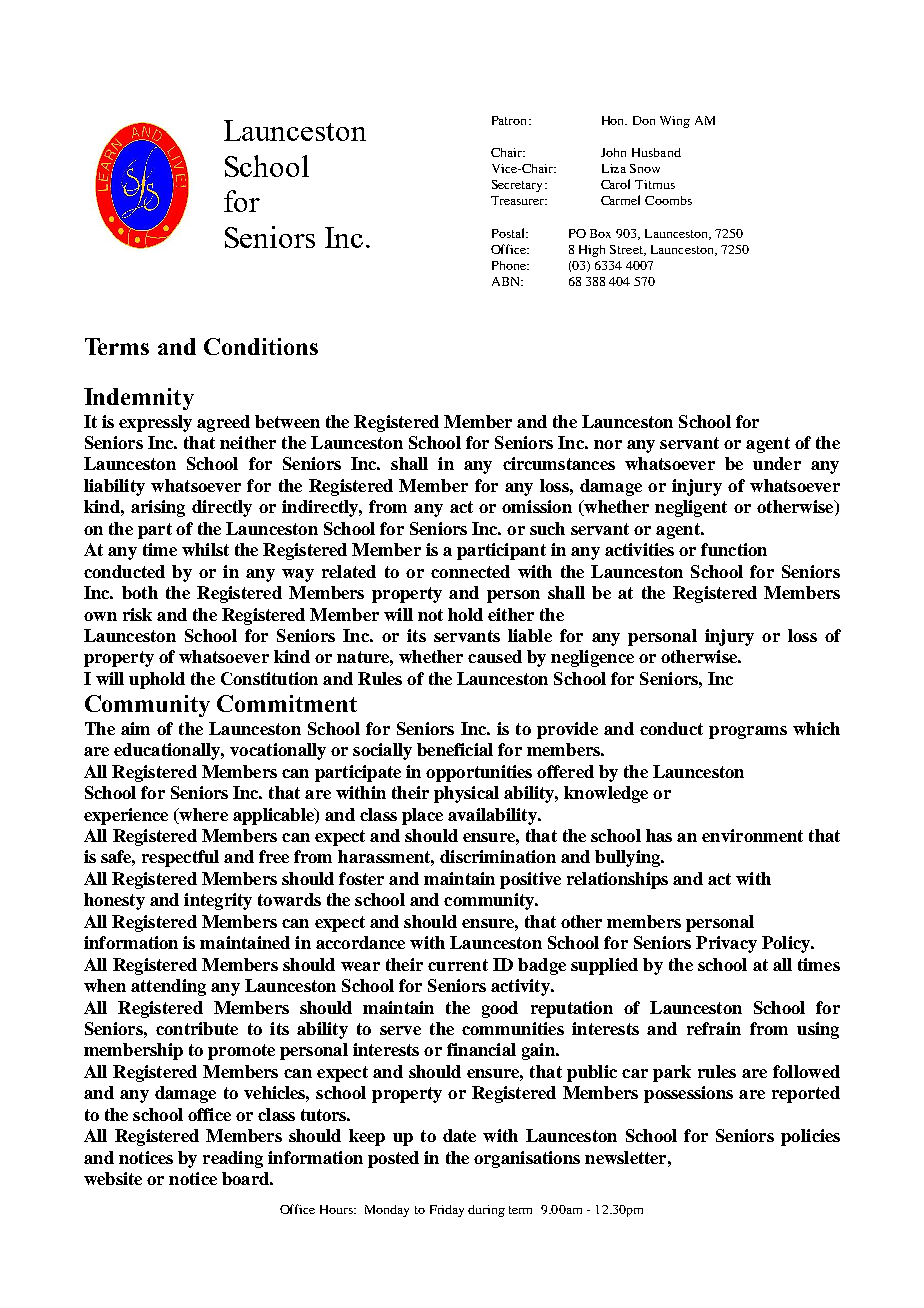  I want to click on risk, so click(137, 614).
